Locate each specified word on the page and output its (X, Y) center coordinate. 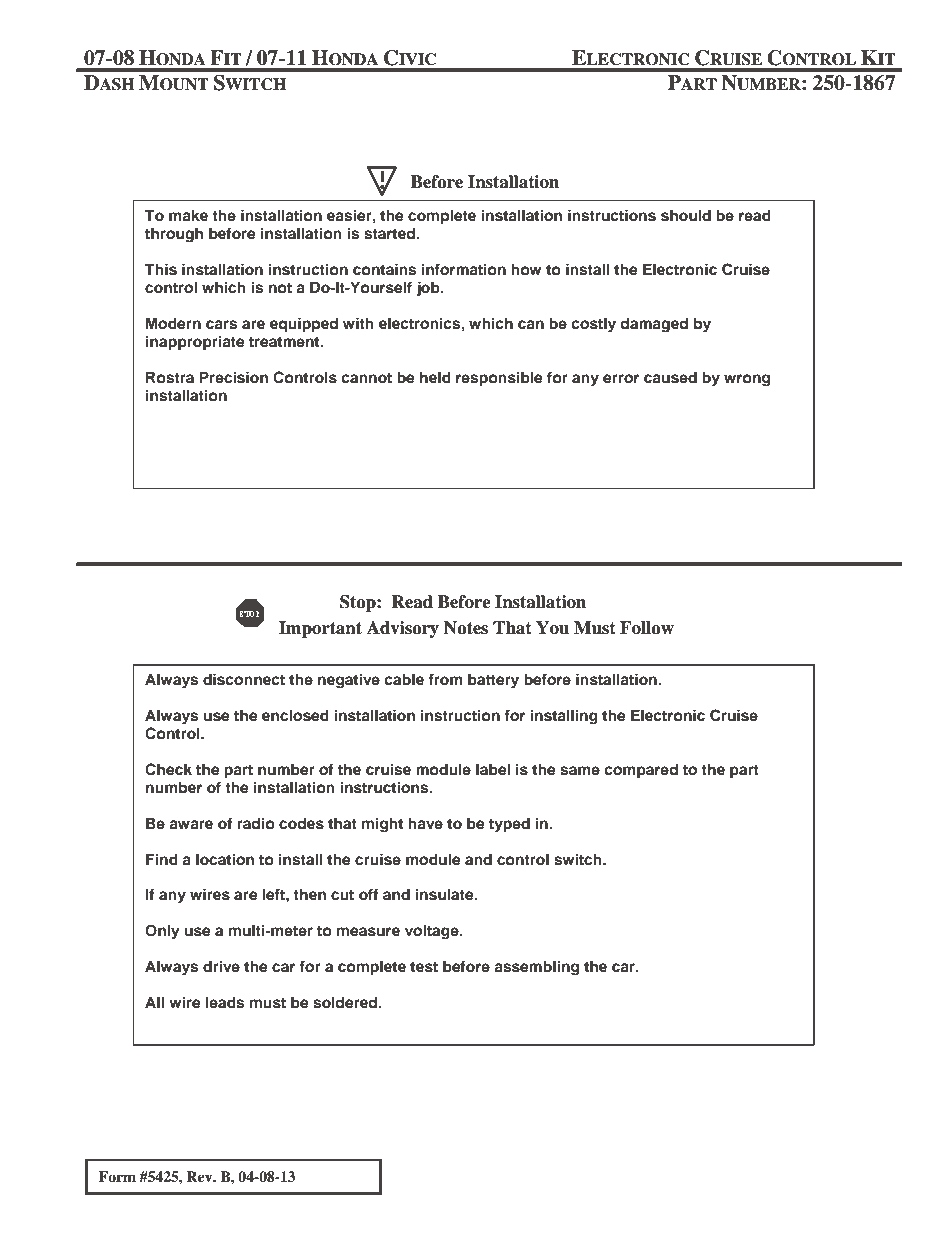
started (390, 233)
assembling (536, 968)
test (424, 967)
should (686, 215)
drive (221, 966)
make (188, 215)
